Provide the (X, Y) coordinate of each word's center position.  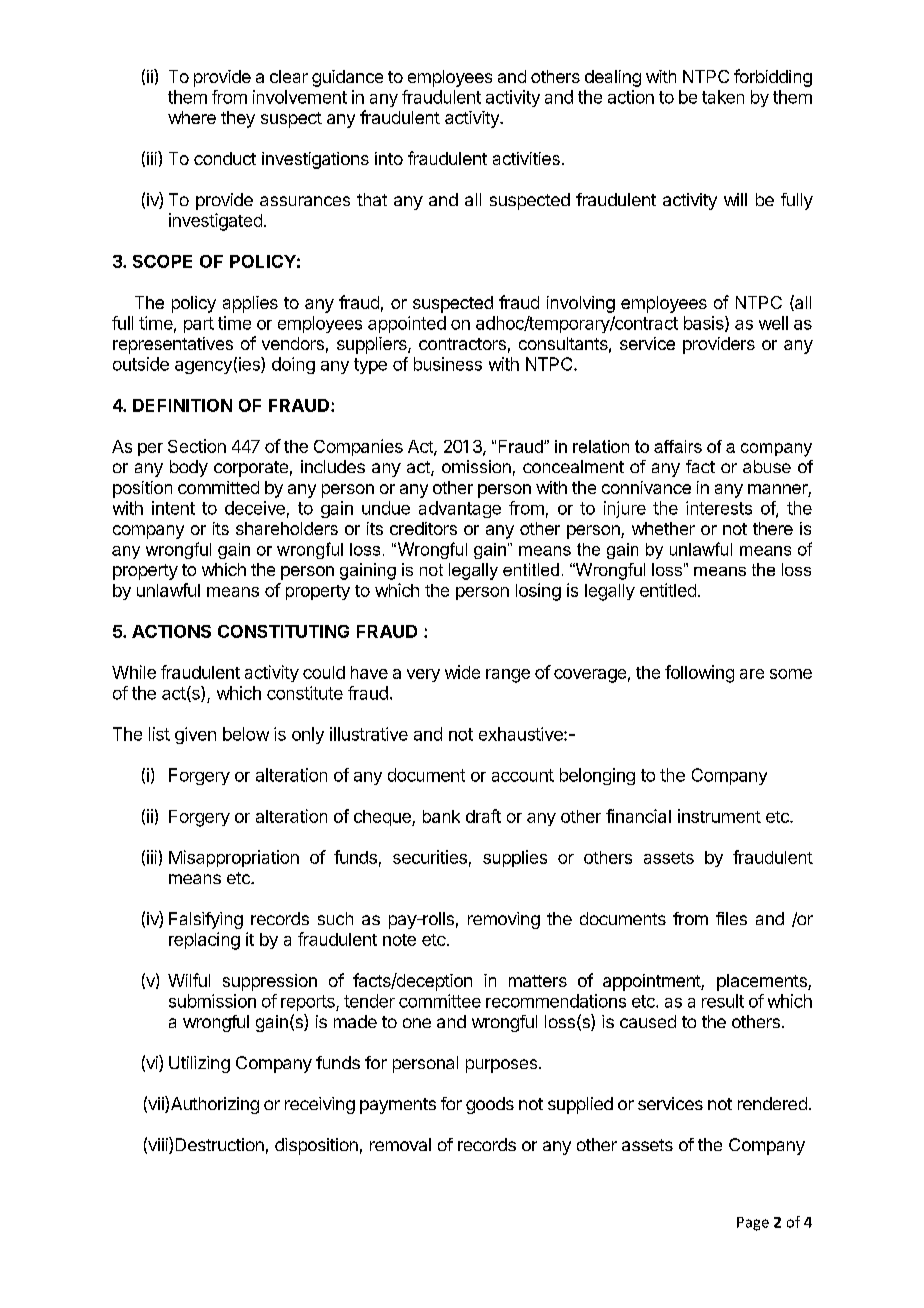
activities (526, 158)
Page (753, 1224)
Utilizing (199, 1064)
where (192, 117)
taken (723, 97)
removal (400, 1144)
